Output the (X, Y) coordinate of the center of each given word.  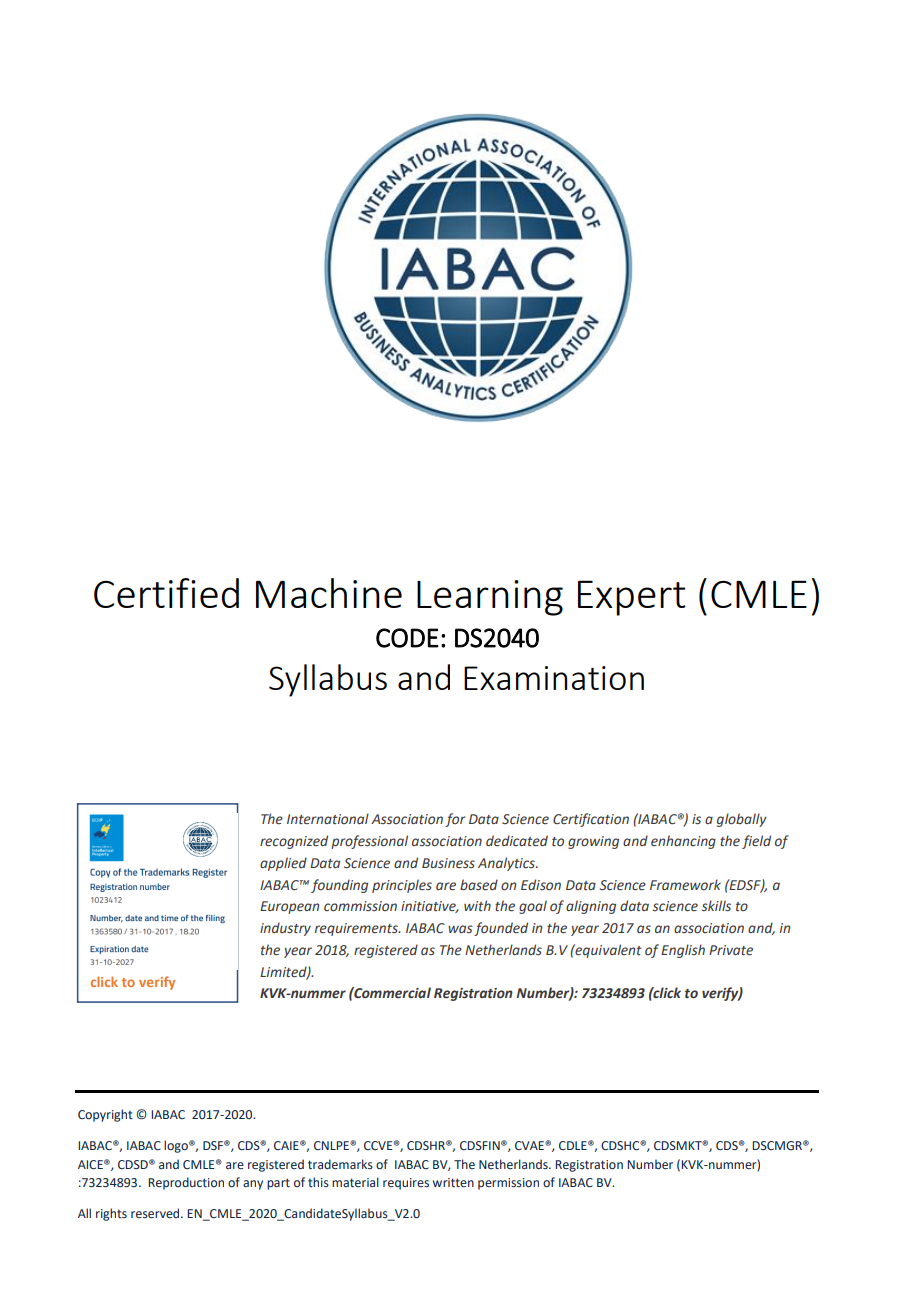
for (455, 820)
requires (406, 1184)
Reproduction (186, 1183)
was (460, 929)
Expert (632, 598)
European (289, 907)
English (683, 951)
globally (742, 820)
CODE (407, 638)
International (328, 819)
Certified (166, 593)
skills (716, 905)
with (477, 905)
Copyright (105, 1115)
